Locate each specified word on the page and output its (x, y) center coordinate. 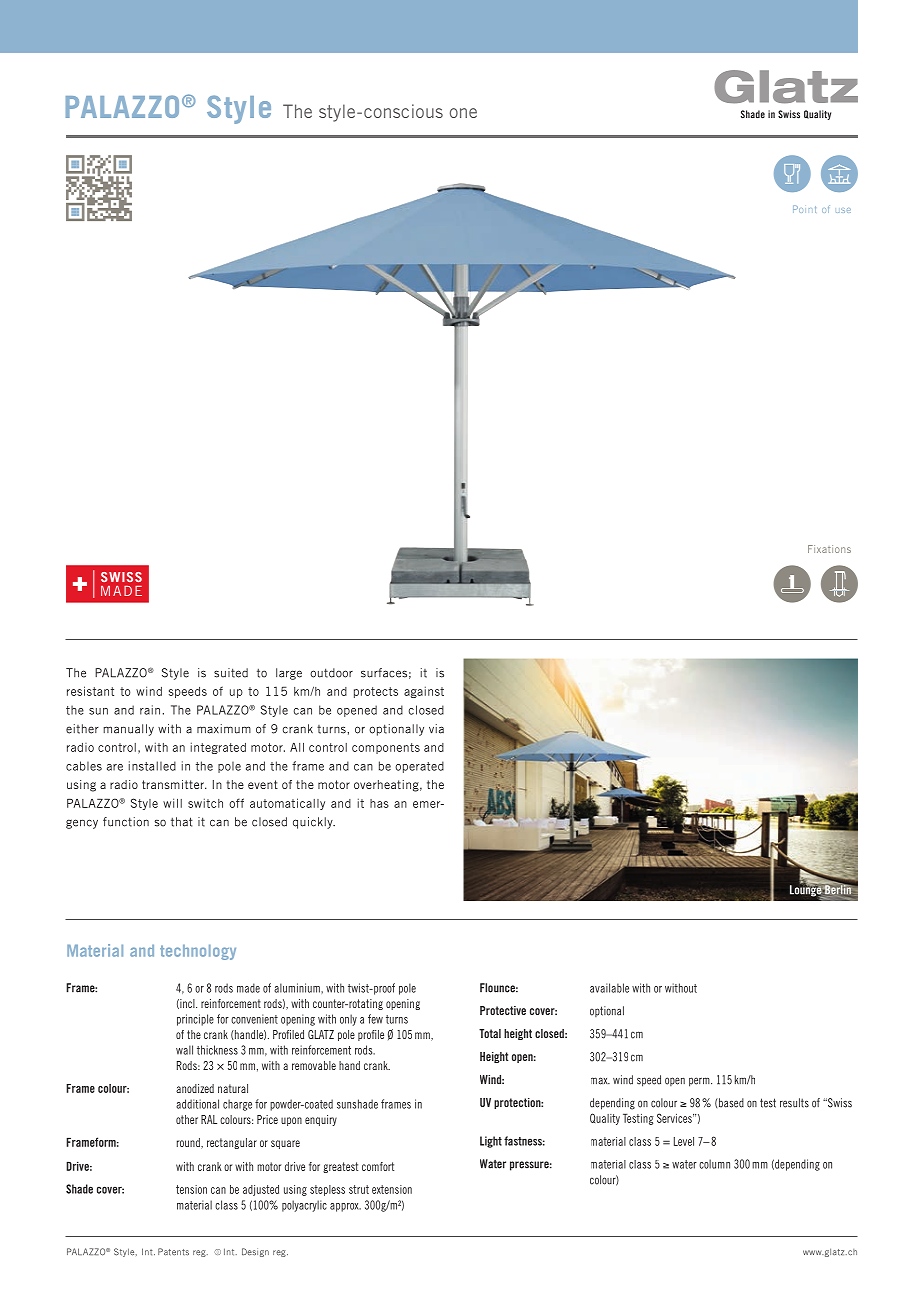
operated (419, 767)
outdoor (331, 673)
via (436, 729)
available (609, 988)
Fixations (829, 549)
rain (150, 710)
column (714, 1164)
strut (359, 1189)
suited (231, 673)
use (843, 210)
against (424, 692)
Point (804, 209)
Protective (503, 1010)
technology (198, 952)
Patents (173, 1252)
